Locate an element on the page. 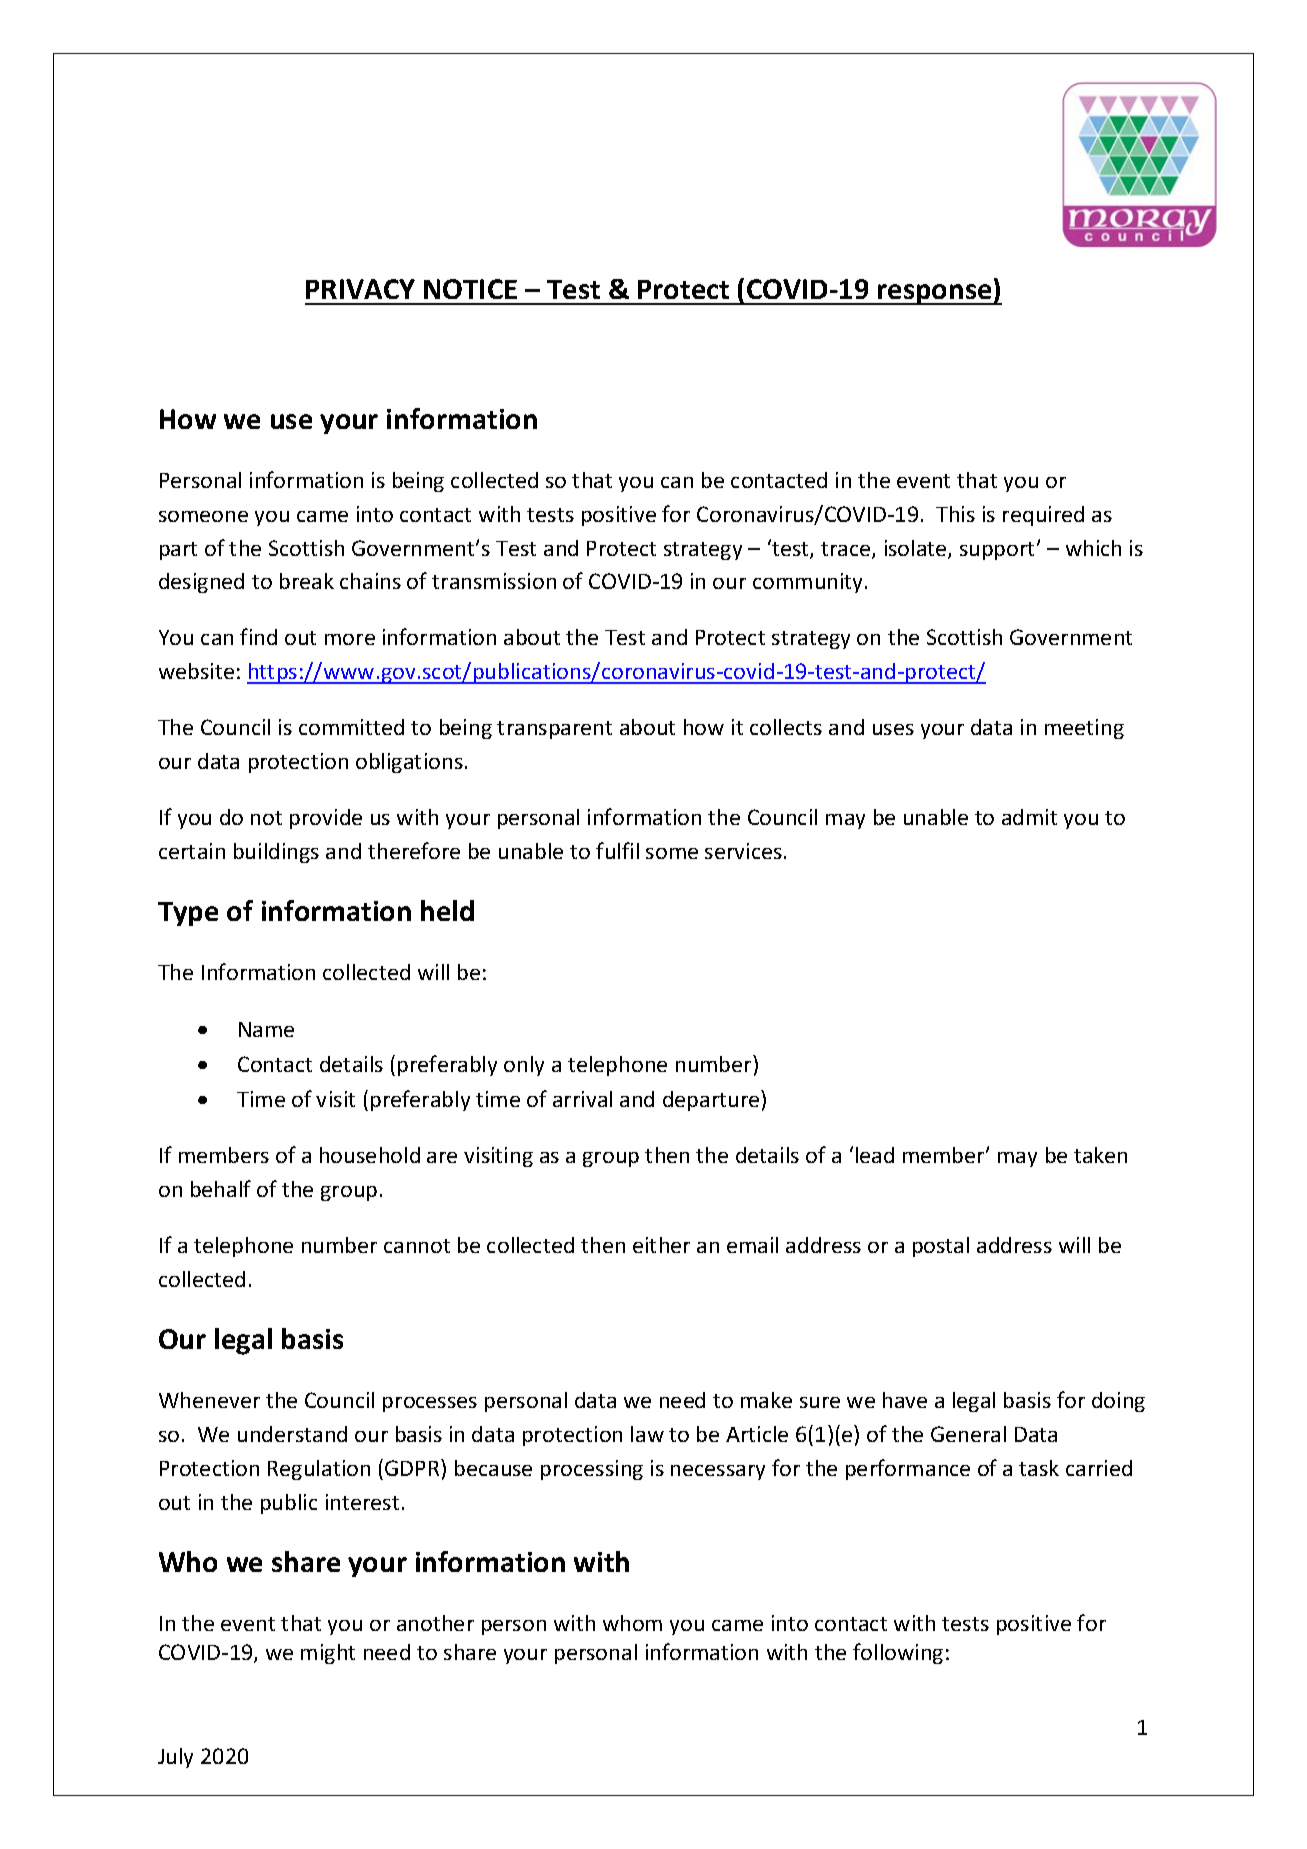 The image size is (1307, 1849). NOTICE is located at coordinates (470, 289).
